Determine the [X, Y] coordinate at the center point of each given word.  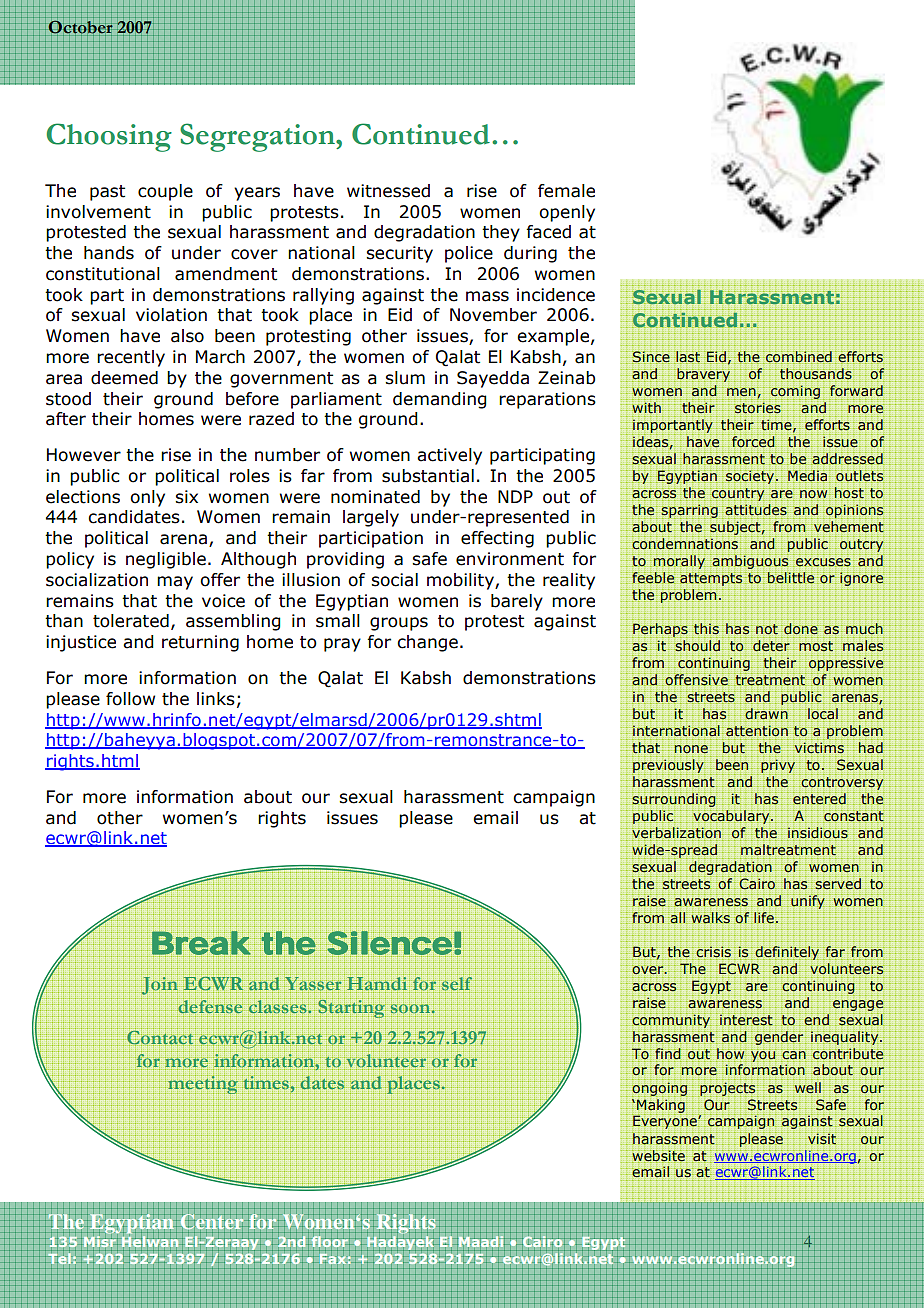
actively [449, 456]
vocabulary [732, 817]
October [81, 28]
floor [329, 1242]
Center [212, 1221]
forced [754, 441]
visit [822, 1138]
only [147, 498]
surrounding [674, 799]
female [566, 191]
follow [130, 699]
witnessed [388, 191]
